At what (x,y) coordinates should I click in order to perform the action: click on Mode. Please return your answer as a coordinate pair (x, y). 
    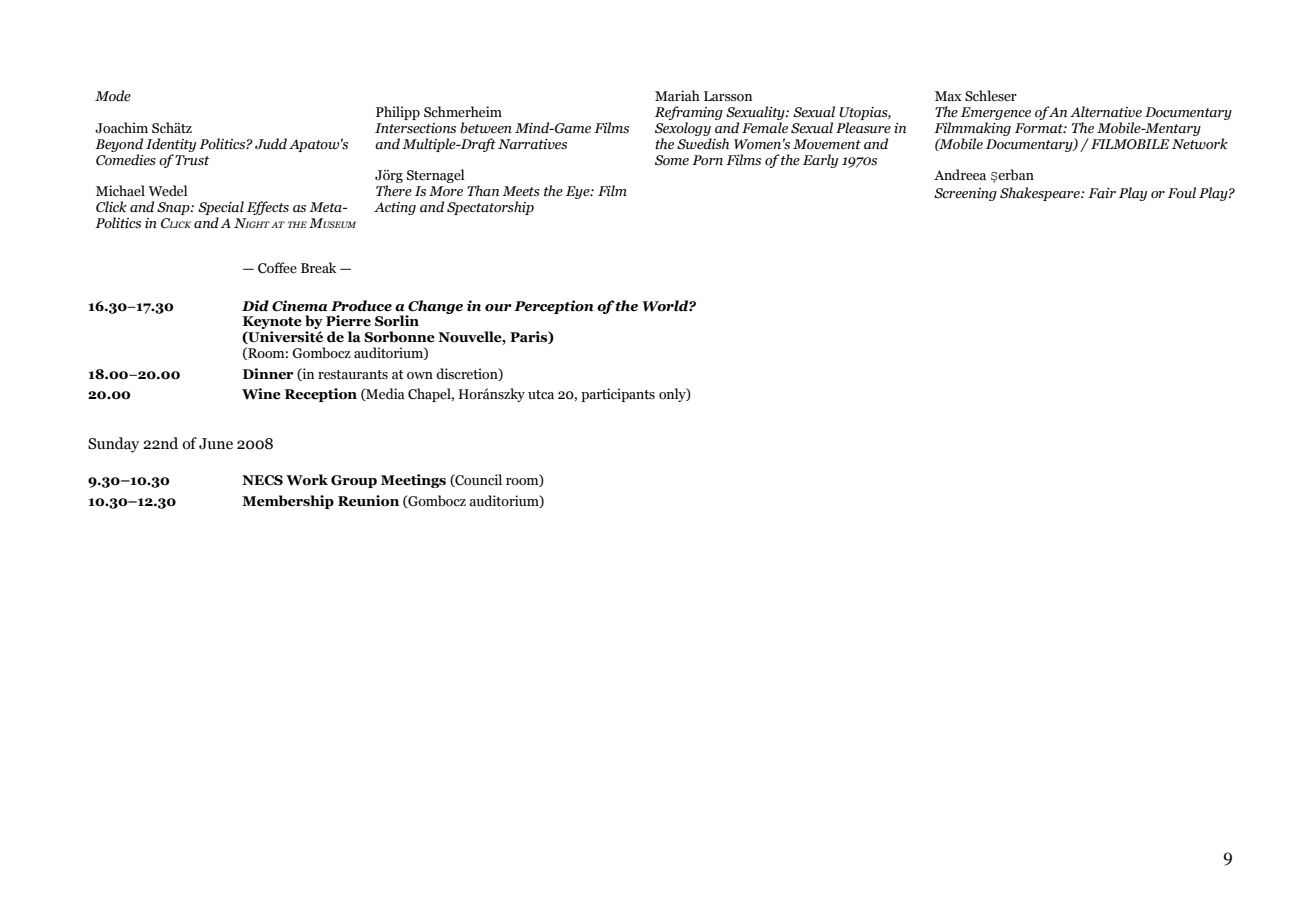
    Looking at the image, I should click on (113, 96).
